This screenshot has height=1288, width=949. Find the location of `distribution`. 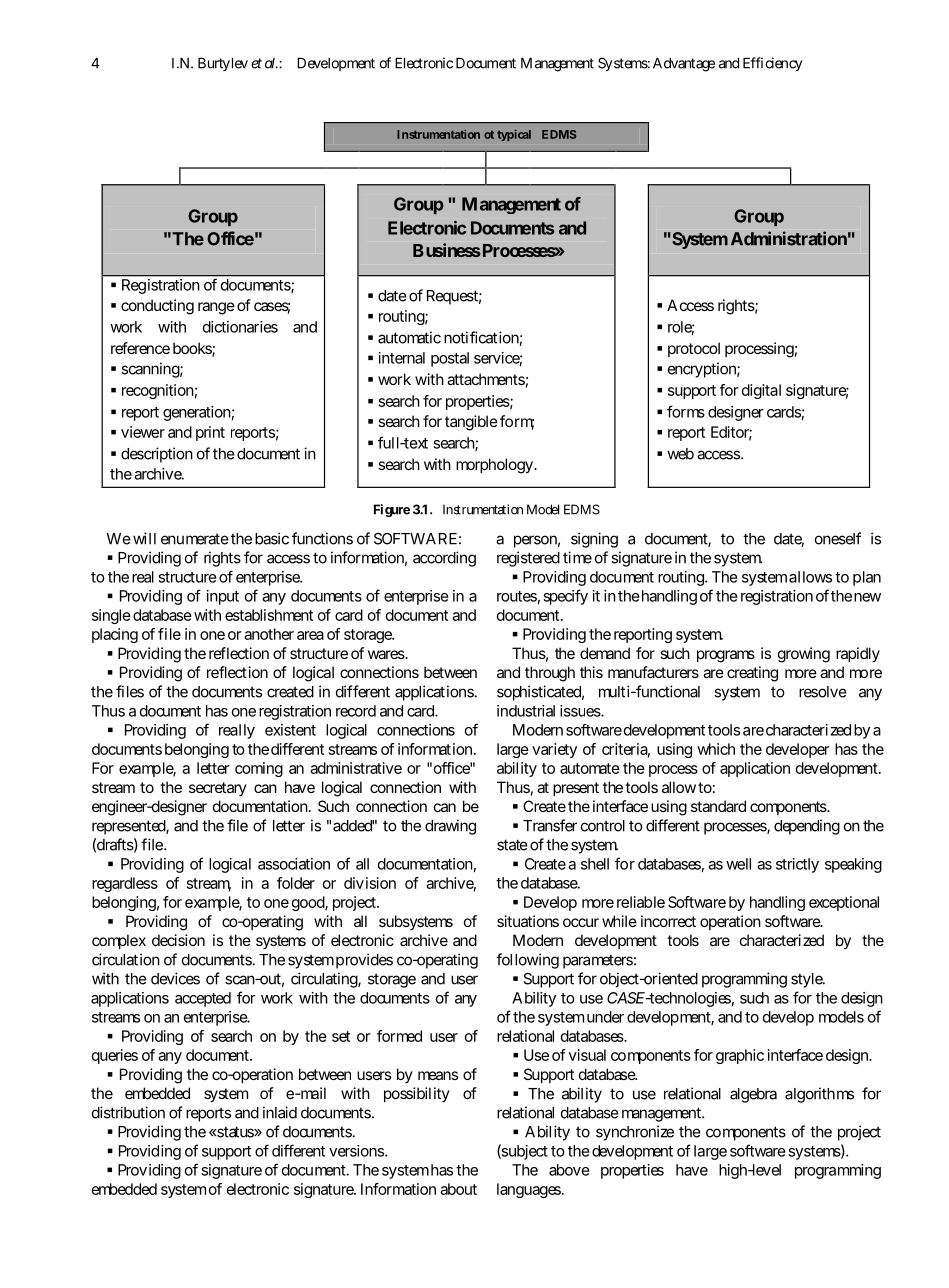

distribution is located at coordinates (128, 1112).
